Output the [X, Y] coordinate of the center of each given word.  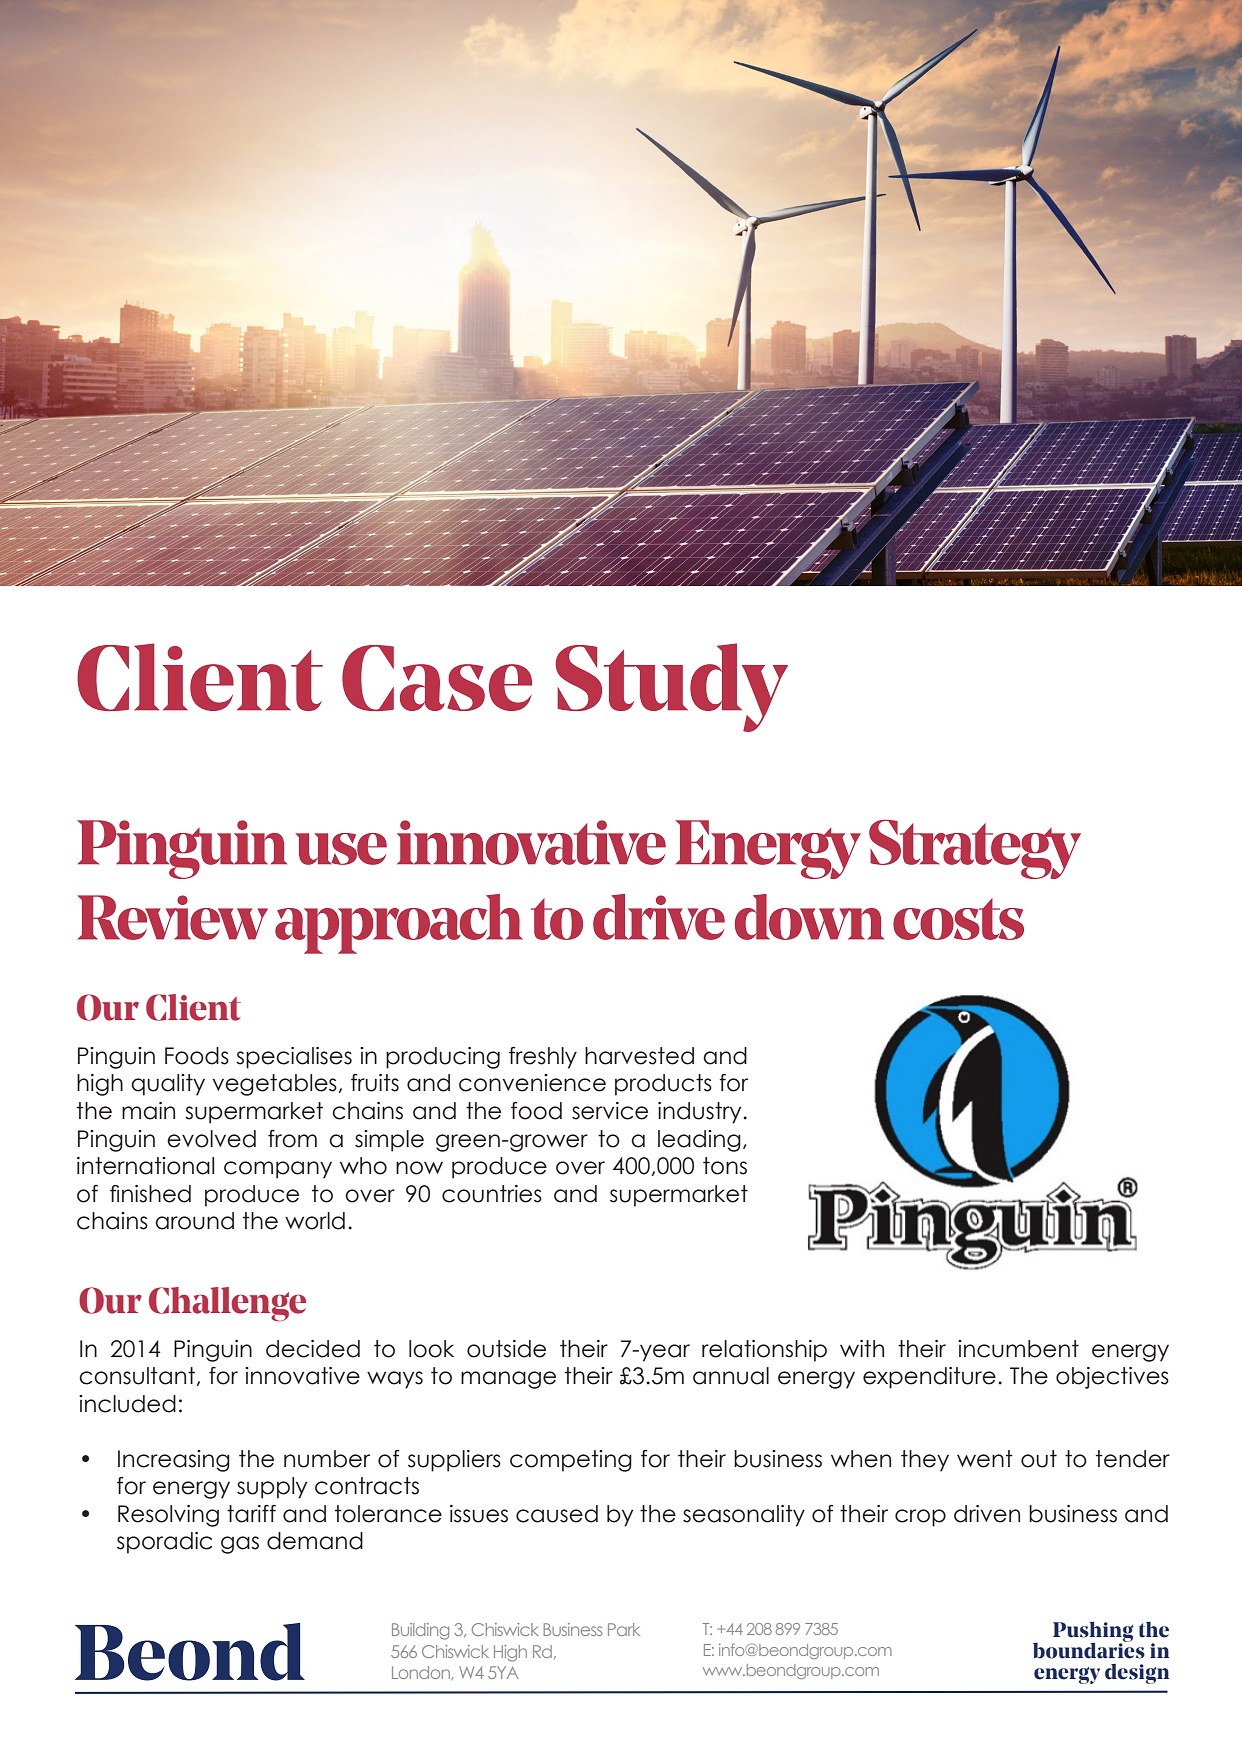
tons [725, 1166]
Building [420, 1631]
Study [672, 687]
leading [699, 1141]
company [278, 1170]
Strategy [975, 849]
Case [437, 678]
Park [624, 1629]
